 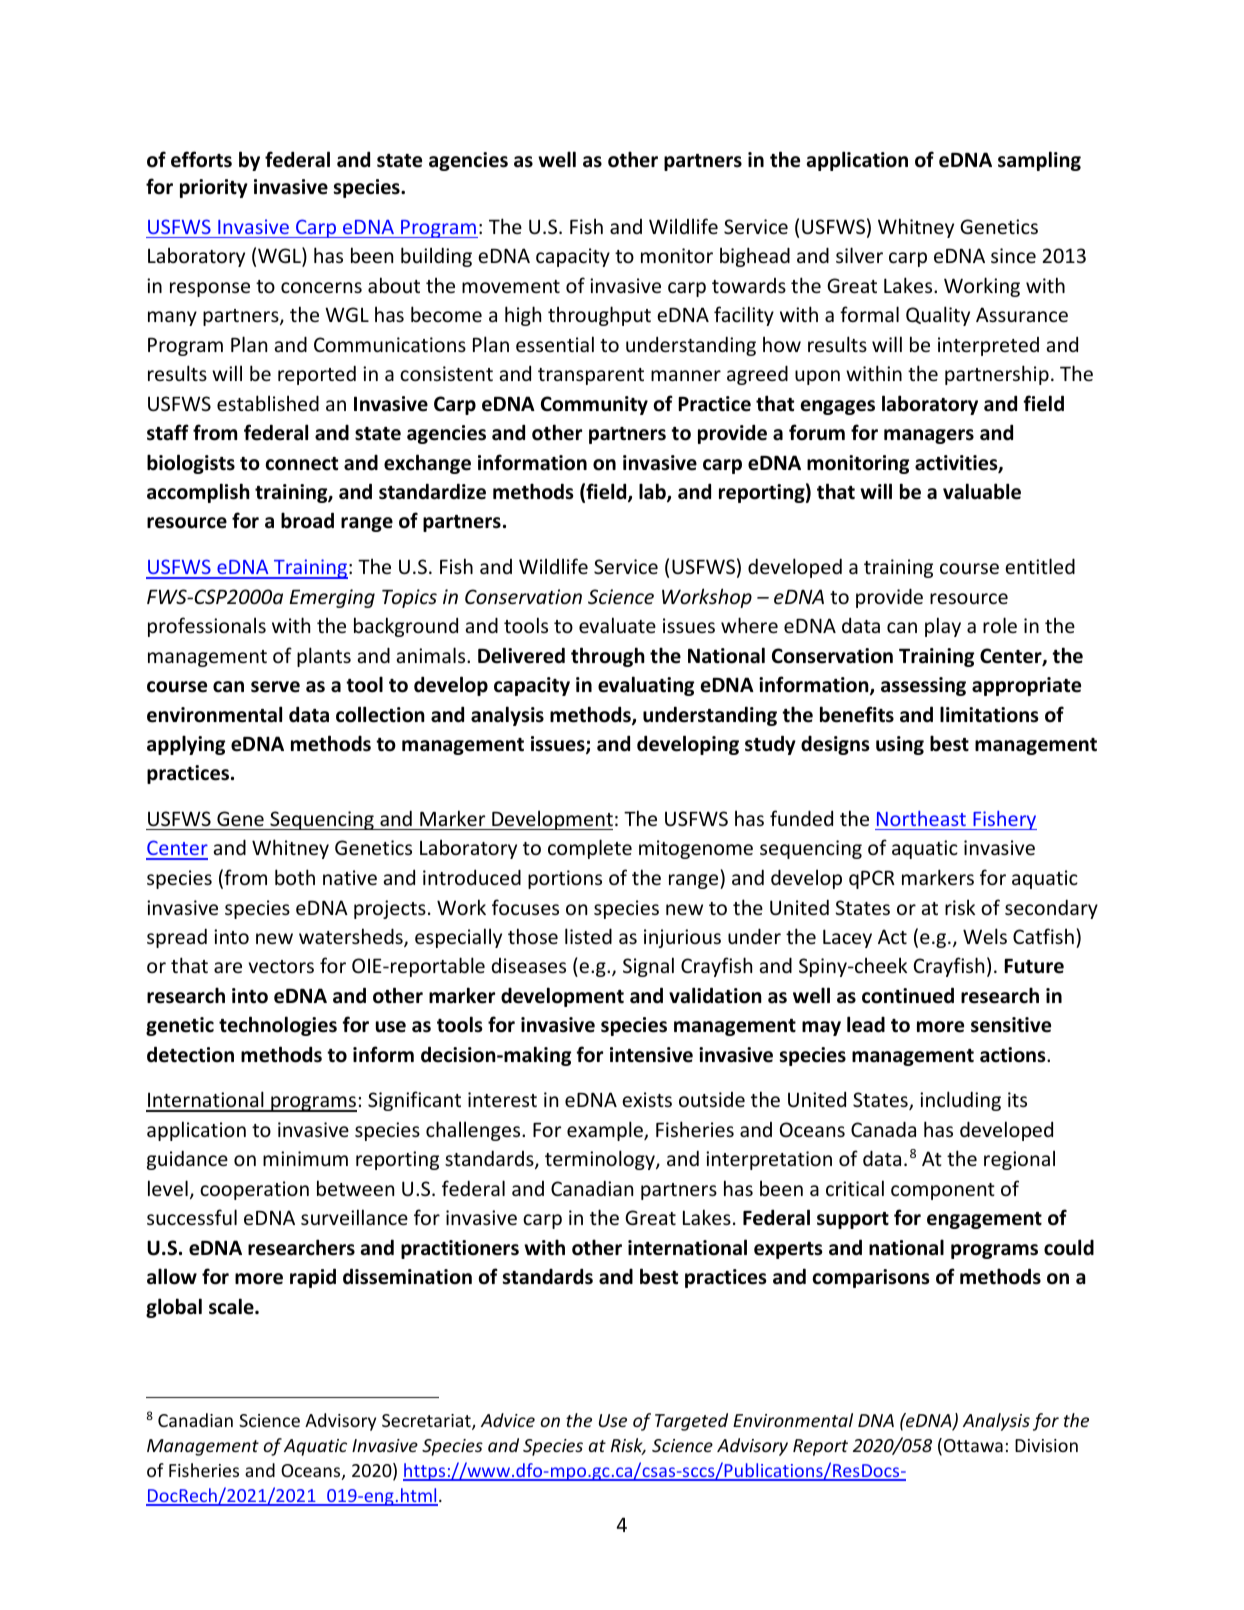 What do you see at coordinates (214, 188) in the screenshot?
I see `priority` at bounding box center [214, 188].
